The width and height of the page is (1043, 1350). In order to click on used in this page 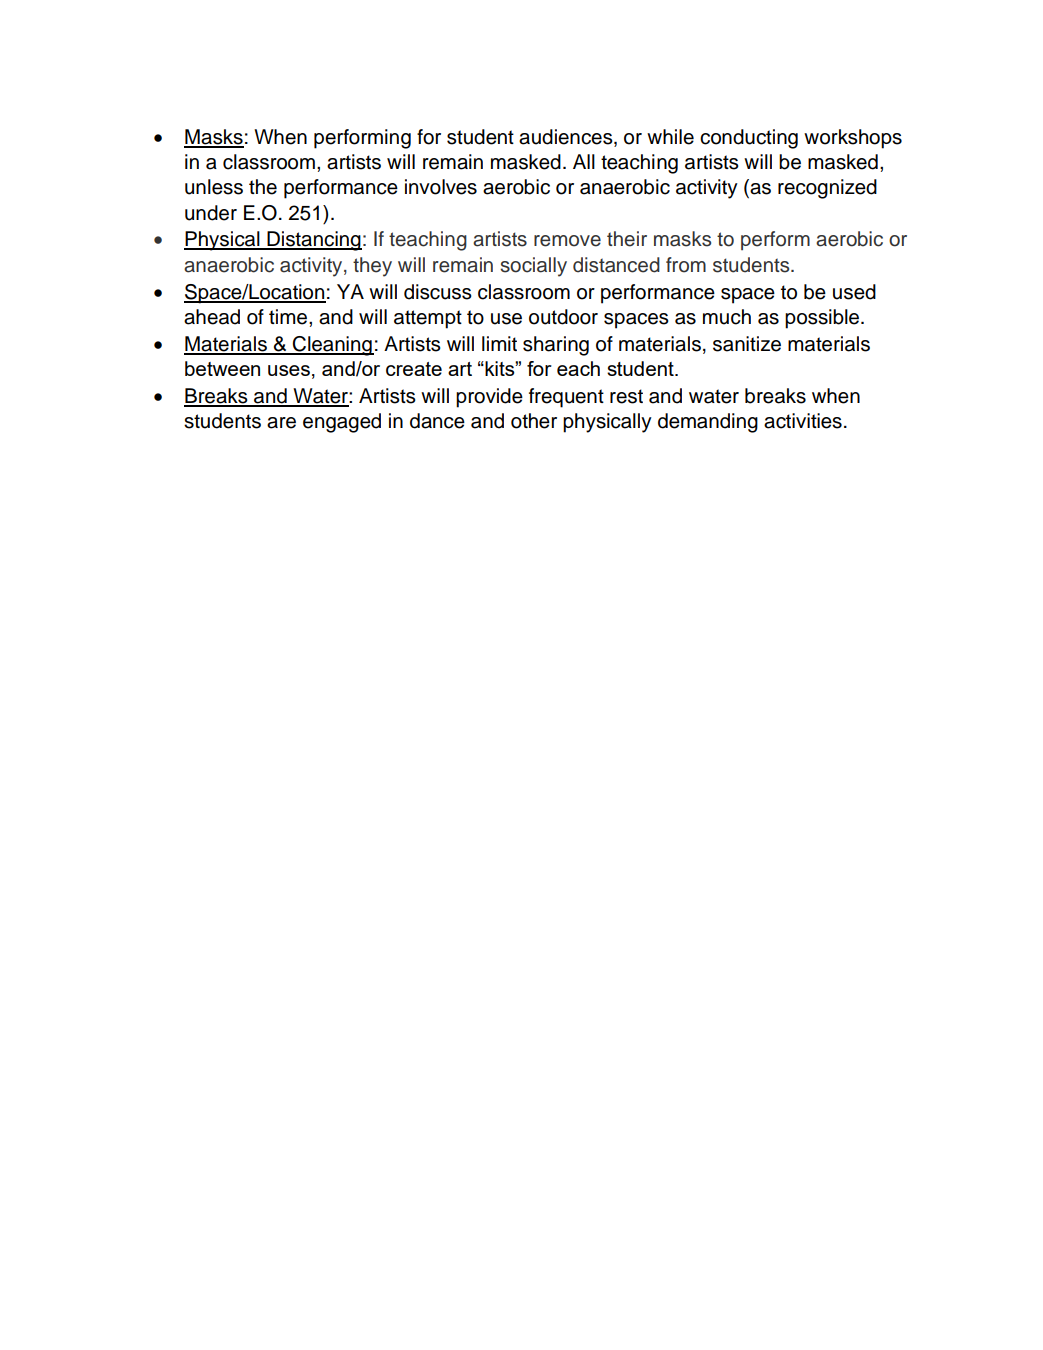, I will do `click(854, 292)`.
